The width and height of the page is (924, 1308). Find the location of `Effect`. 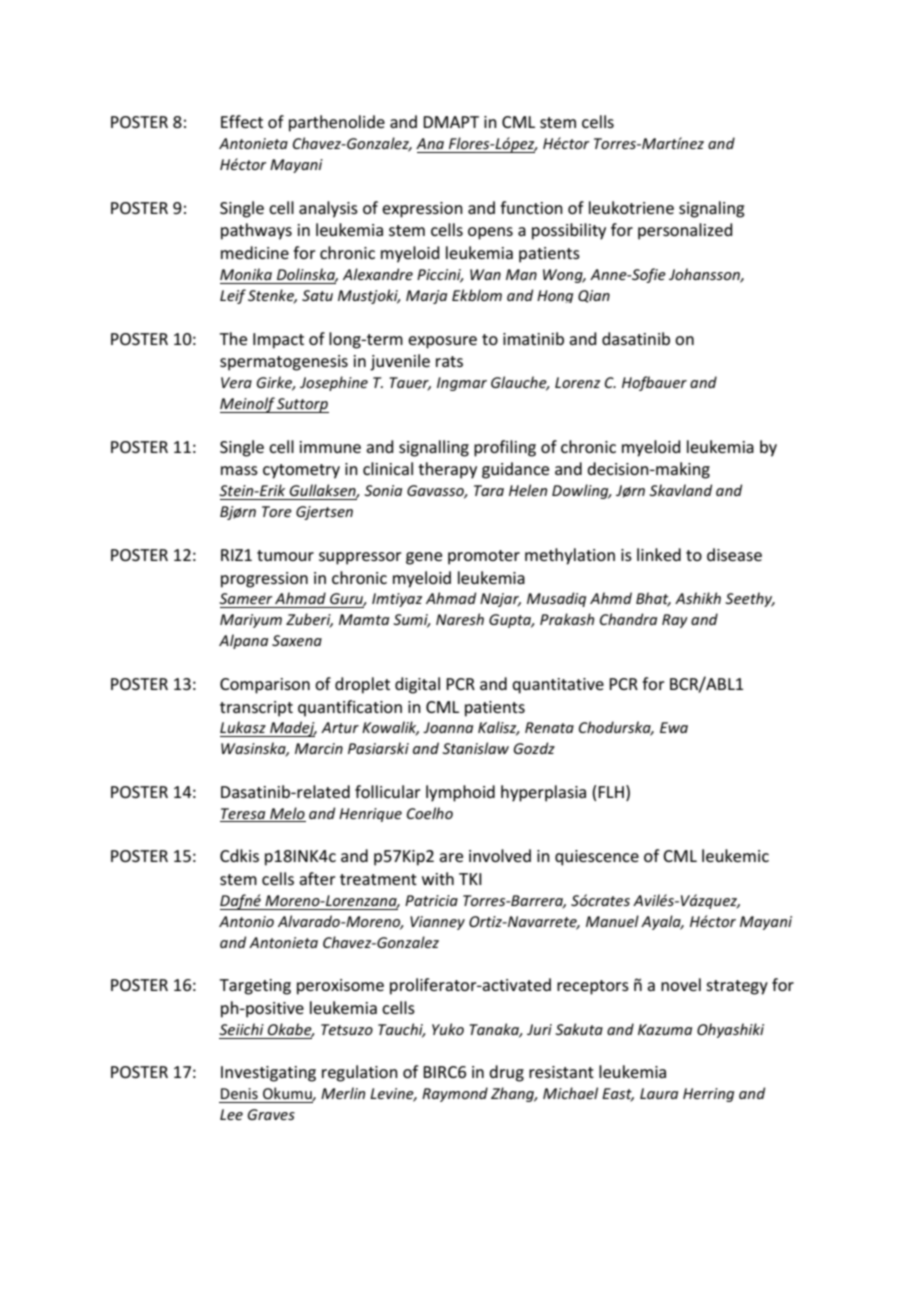

Effect is located at coordinates (242, 121).
